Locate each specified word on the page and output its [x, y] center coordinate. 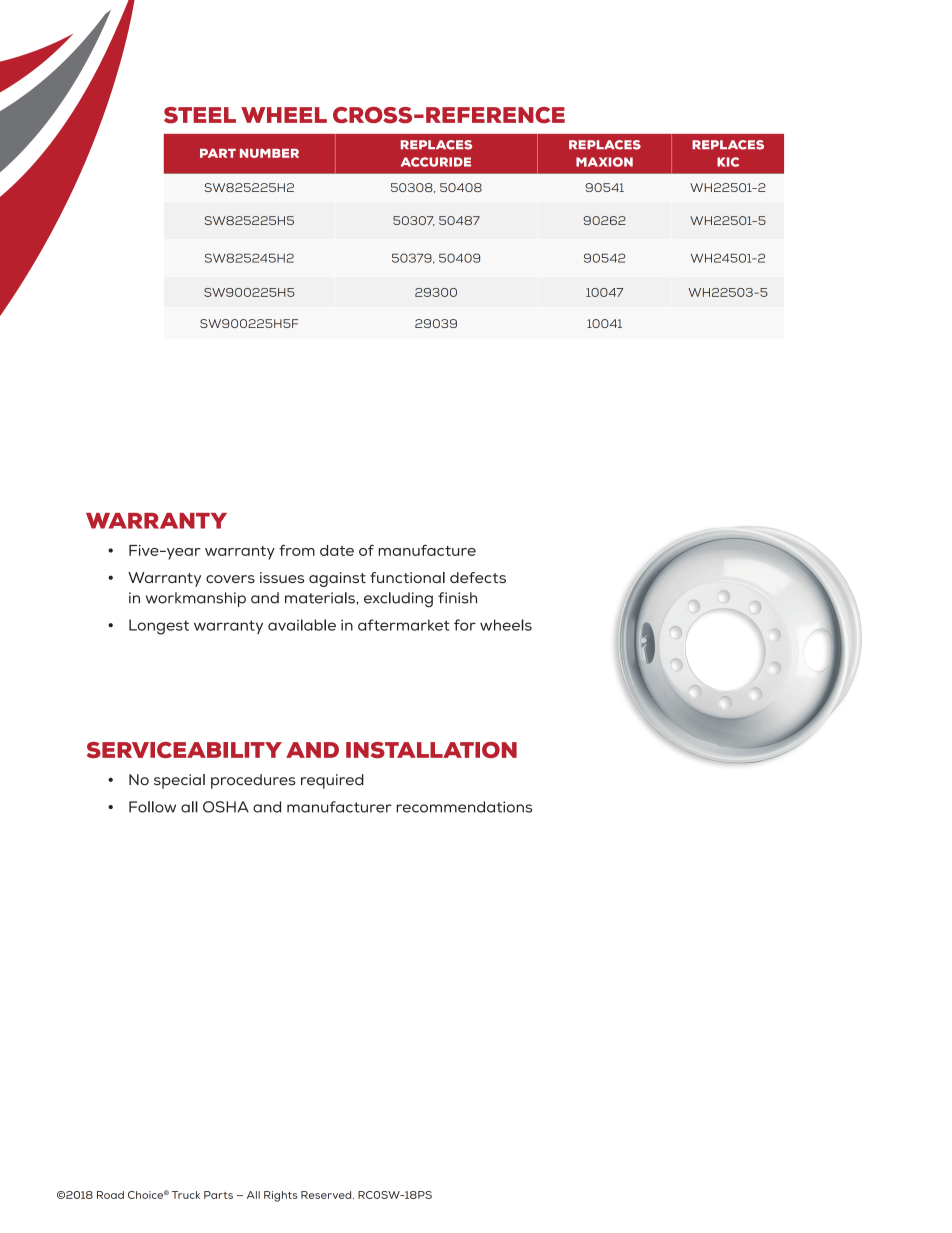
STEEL [200, 115]
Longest [159, 627]
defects [478, 577]
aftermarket [403, 625]
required [332, 781]
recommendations [464, 807]
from [297, 550]
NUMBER [269, 153]
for [465, 625]
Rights [281, 1196]
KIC [728, 162]
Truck [186, 1195]
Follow [152, 807]
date [337, 550]
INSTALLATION [431, 750]
